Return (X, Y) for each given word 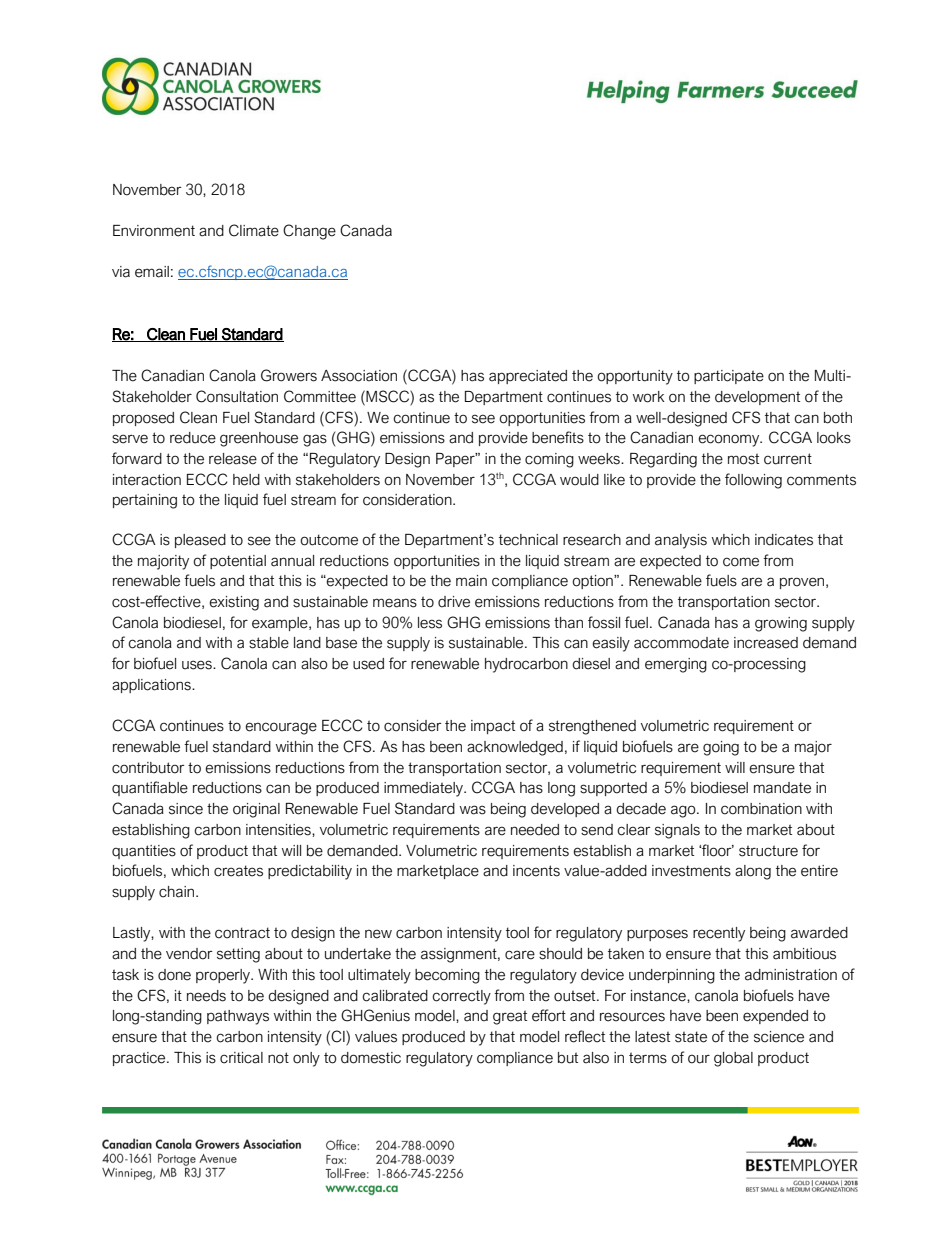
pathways (238, 1017)
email (152, 272)
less (430, 623)
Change (309, 232)
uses (198, 665)
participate (729, 377)
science (779, 1037)
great (510, 1017)
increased (766, 643)
